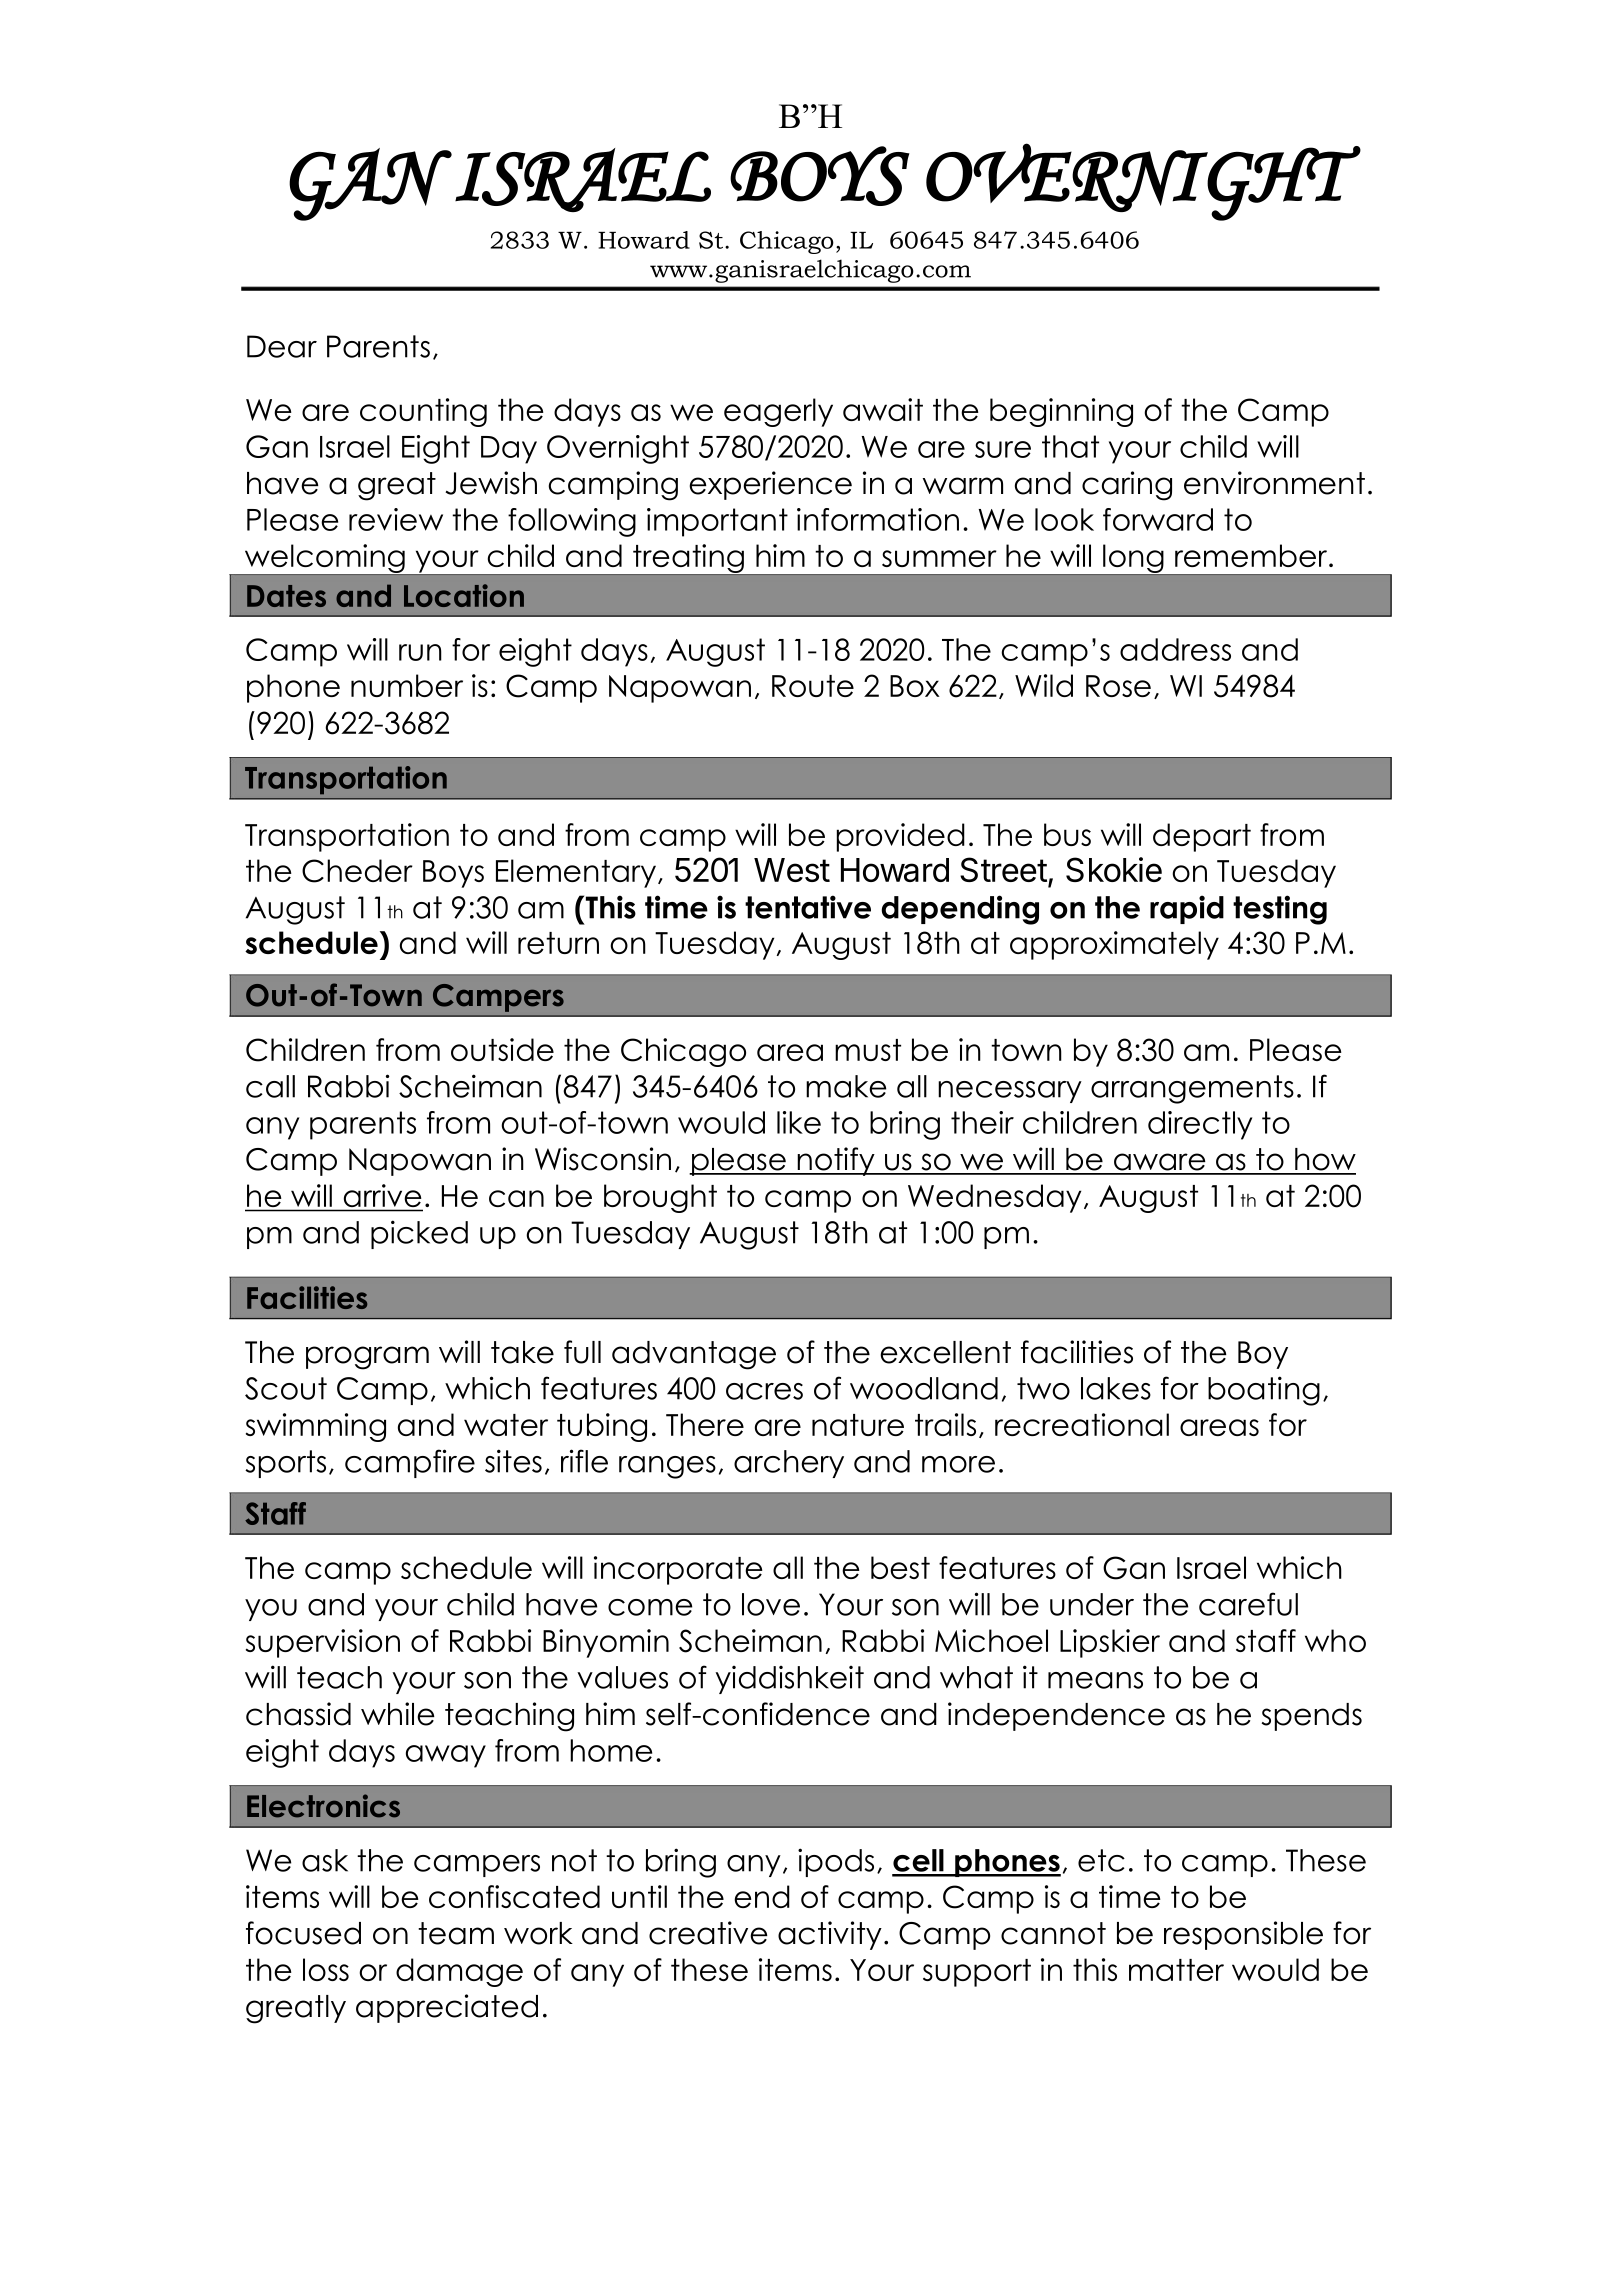 The width and height of the page is (1619, 2291). What do you see at coordinates (830, 1935) in the page?
I see `activity` at bounding box center [830, 1935].
